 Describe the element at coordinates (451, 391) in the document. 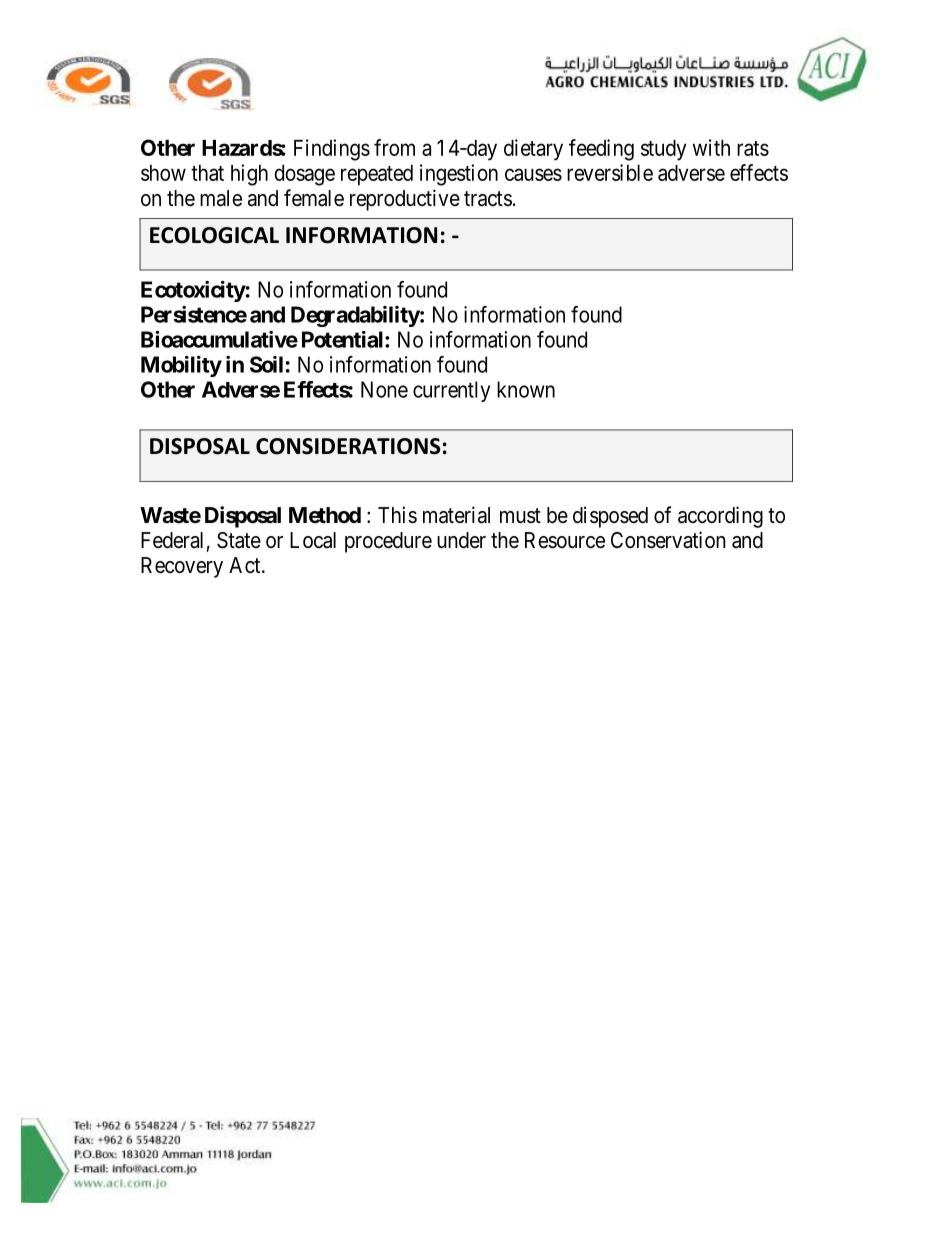

I see `currently` at that location.
